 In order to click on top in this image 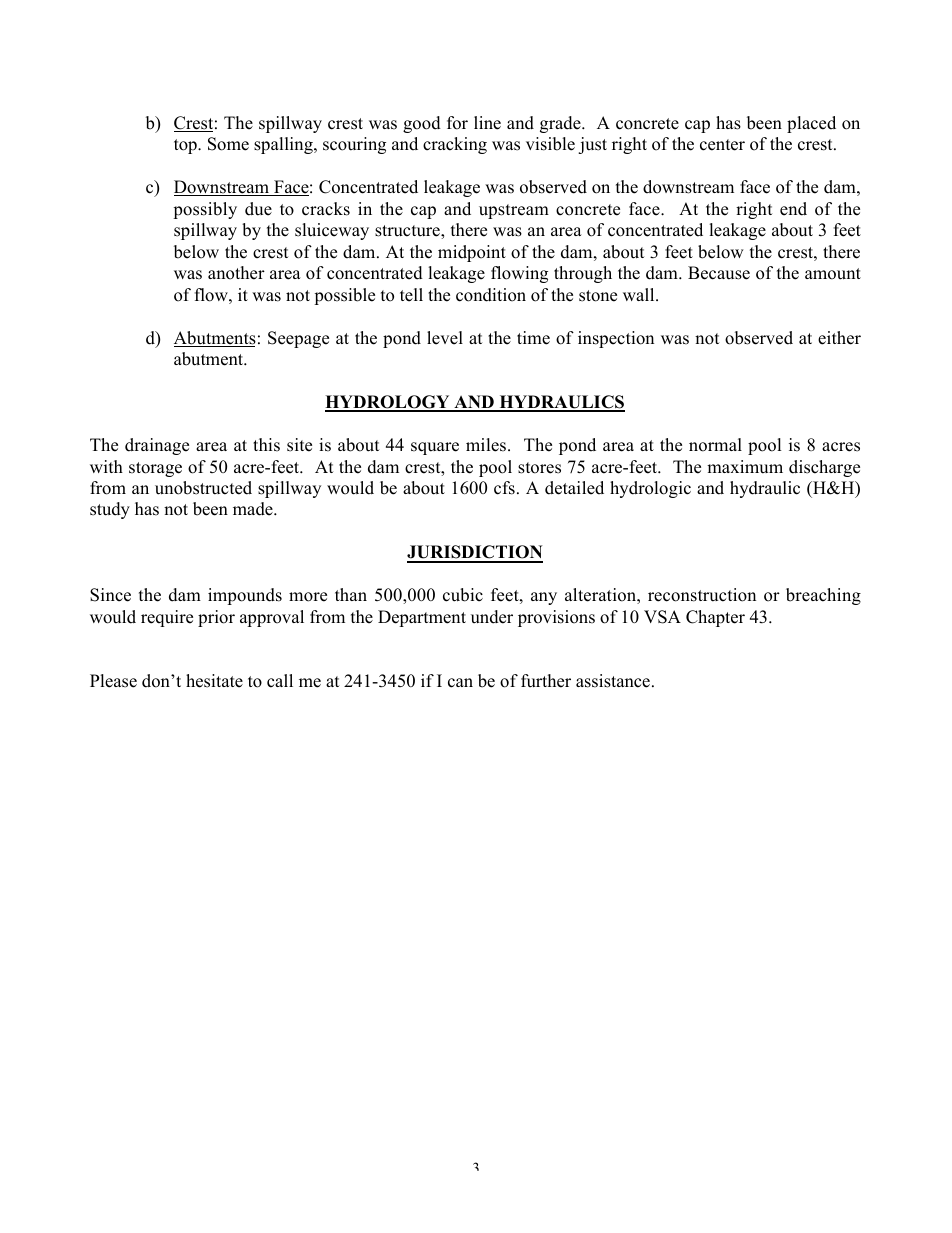, I will do `click(186, 146)`.
